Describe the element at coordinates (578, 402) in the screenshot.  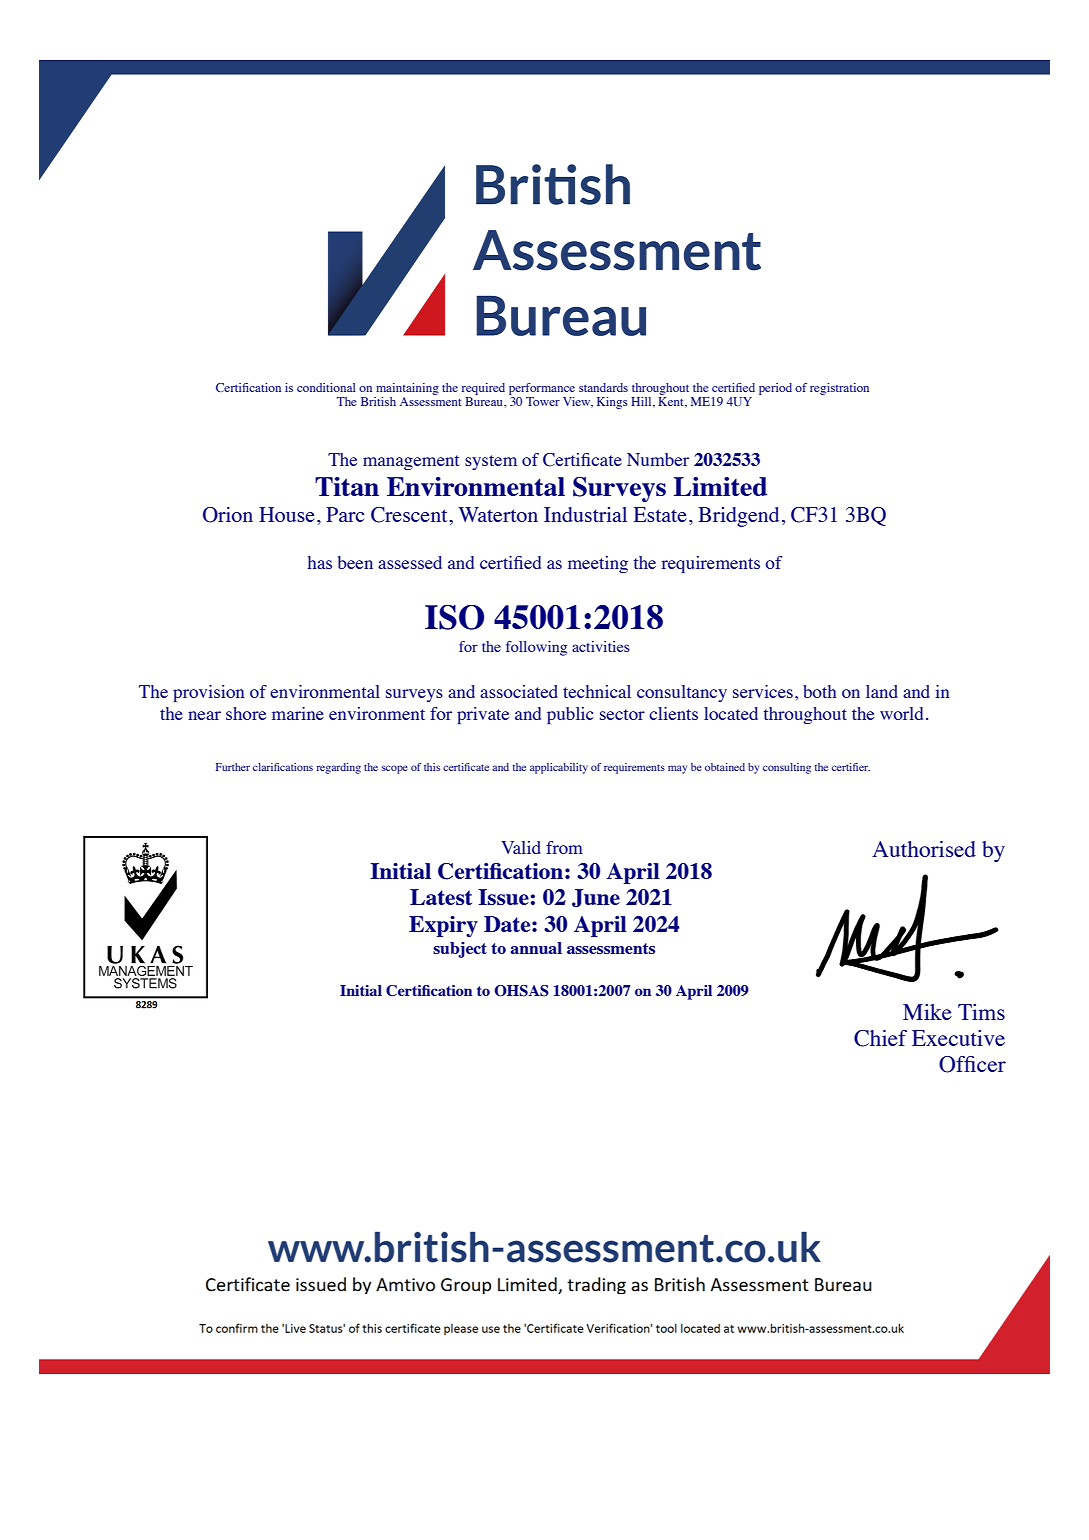
I see `View` at that location.
